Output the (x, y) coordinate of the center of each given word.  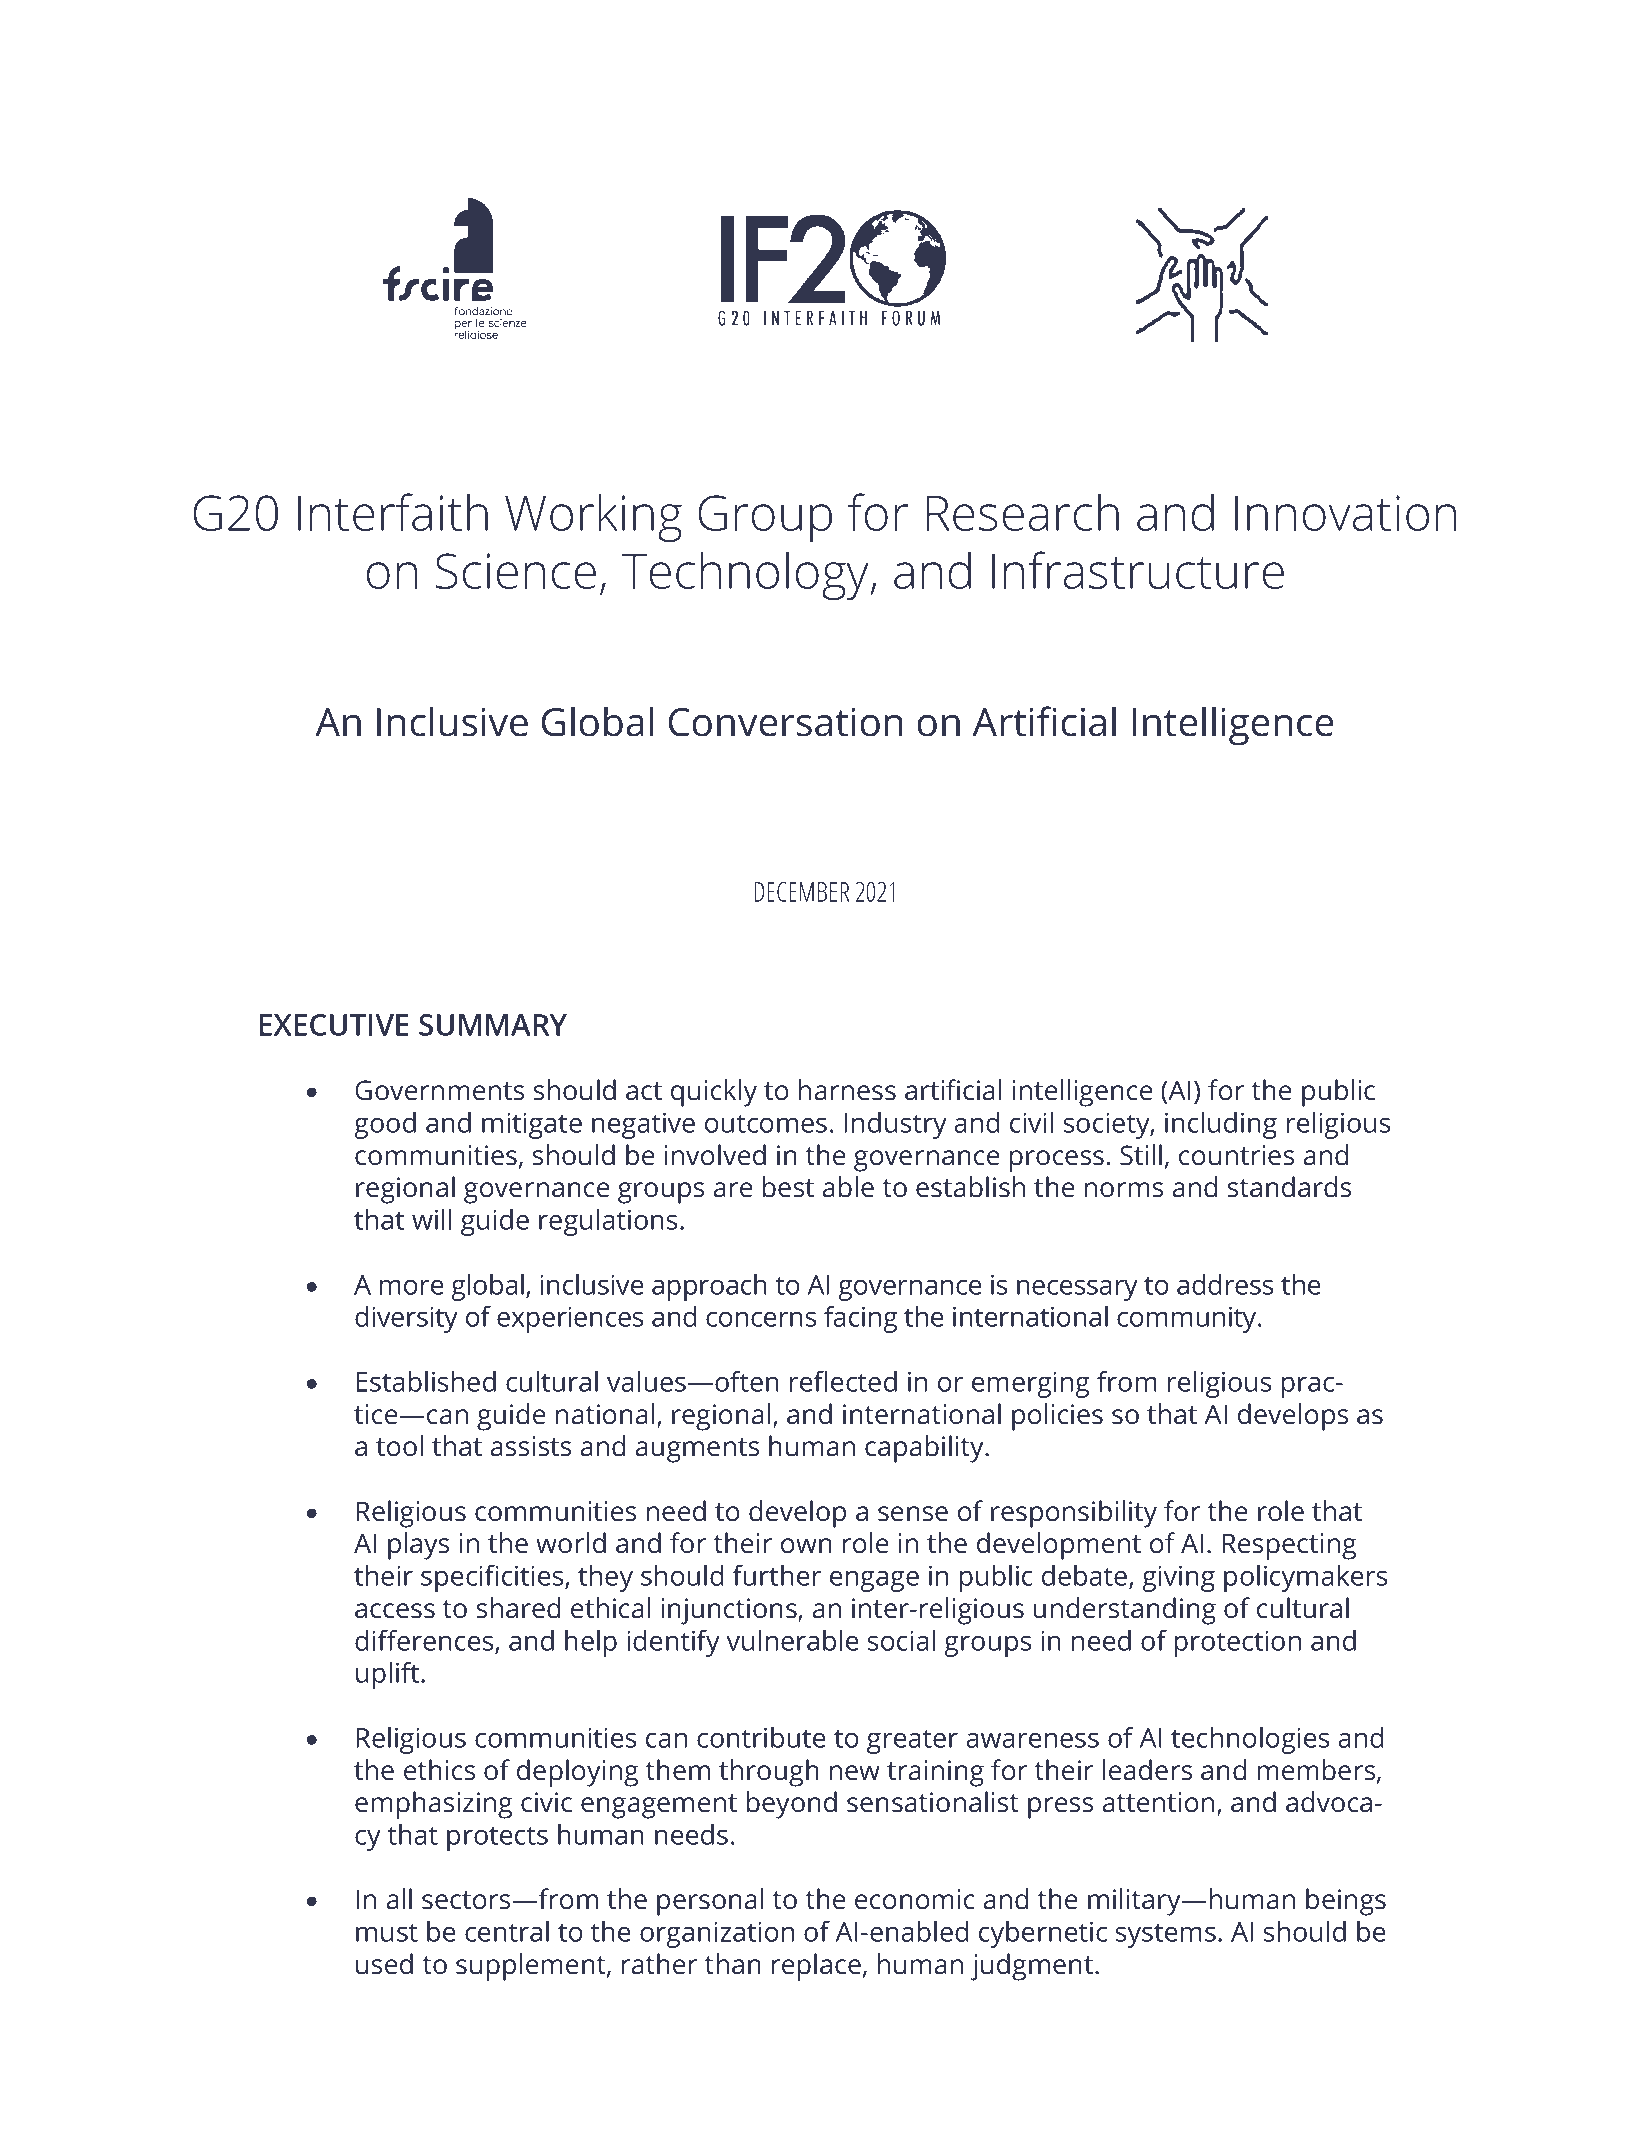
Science (516, 571)
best (788, 1187)
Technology (746, 575)
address (1225, 1284)
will (431, 1219)
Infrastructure (1138, 570)
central (507, 1931)
